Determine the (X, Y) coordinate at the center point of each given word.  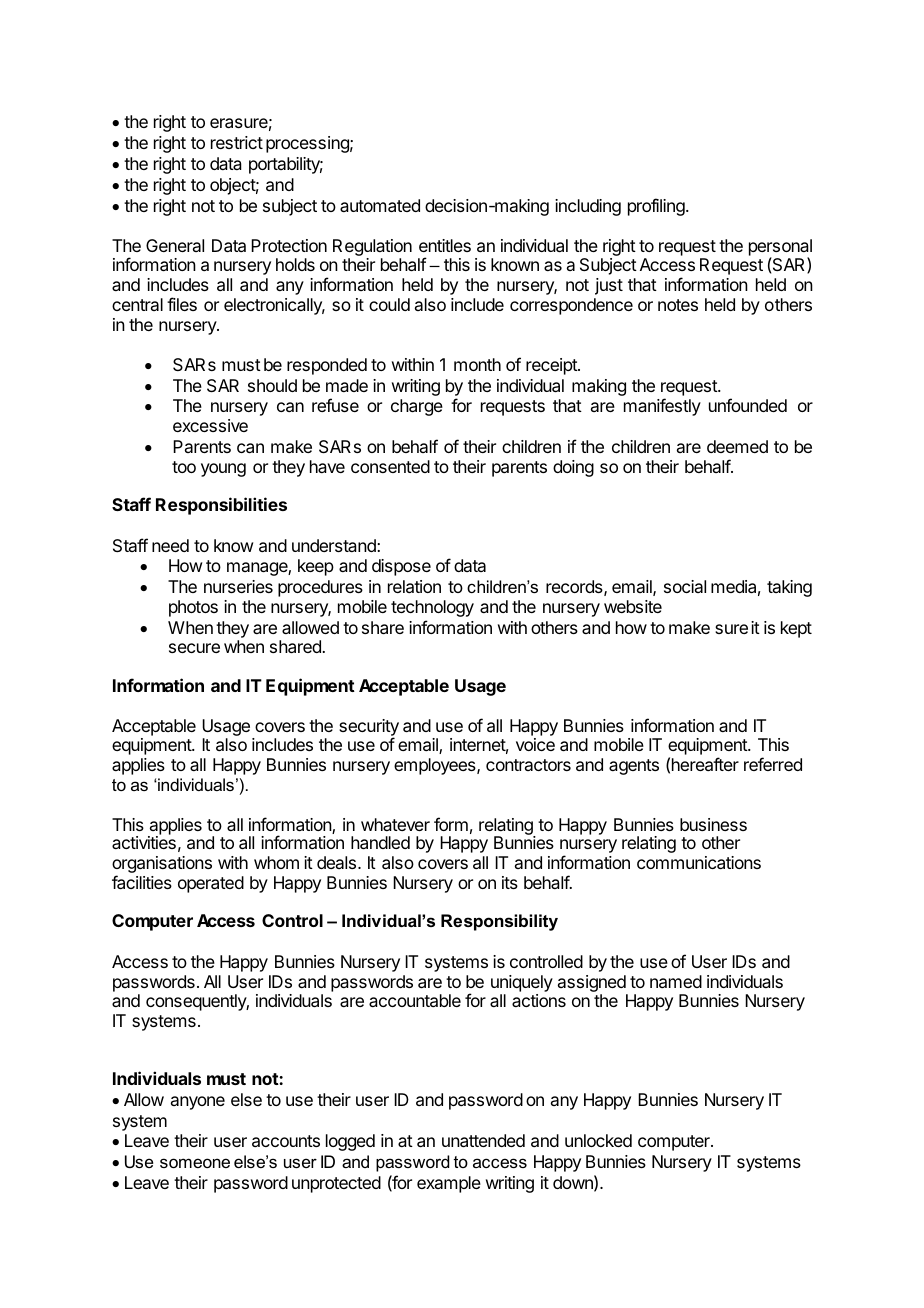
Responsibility (499, 922)
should (272, 385)
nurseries (238, 586)
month (477, 364)
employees (436, 766)
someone (195, 1163)
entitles (445, 245)
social (685, 586)
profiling (657, 207)
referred (773, 764)
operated (211, 884)
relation (414, 586)
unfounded (748, 405)
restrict (237, 142)
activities (144, 842)
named (676, 981)
